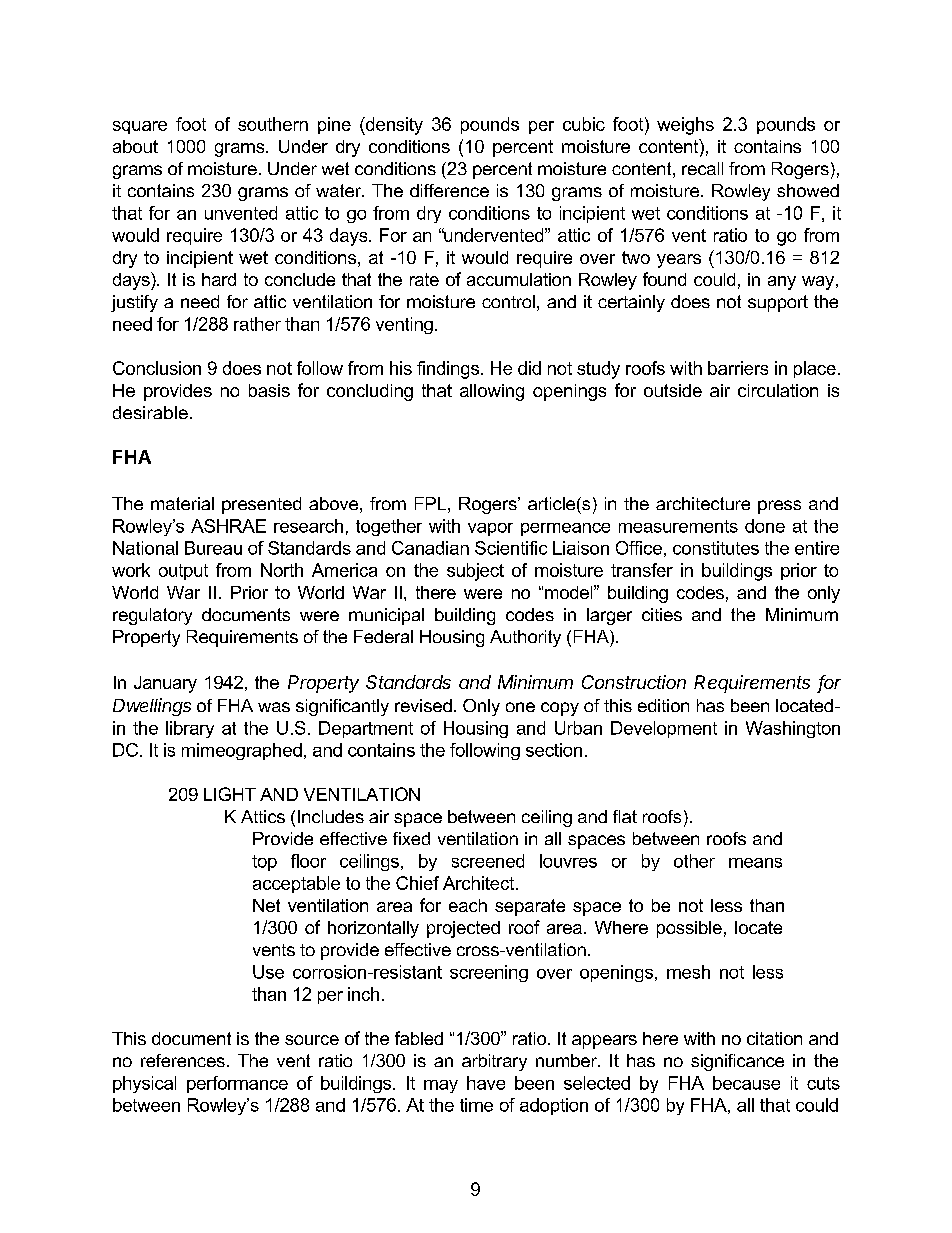 This page has width=952, height=1233. What do you see at coordinates (525, 638) in the page?
I see `Authority` at bounding box center [525, 638].
